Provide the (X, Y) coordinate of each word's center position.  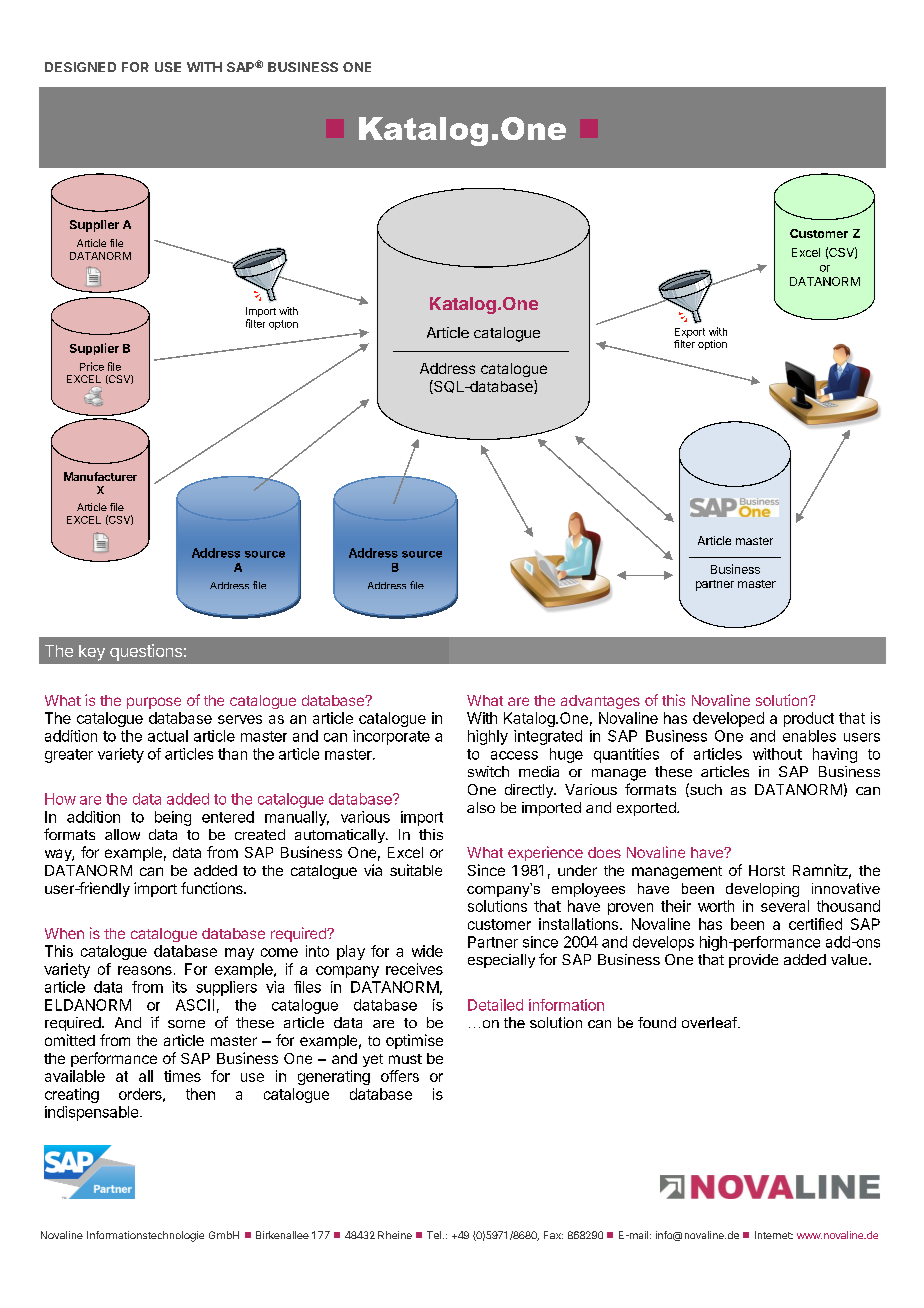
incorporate (391, 737)
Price (92, 366)
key (92, 653)
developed (728, 719)
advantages (600, 702)
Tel (434, 1235)
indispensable (93, 1113)
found (657, 1022)
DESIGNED (80, 67)
